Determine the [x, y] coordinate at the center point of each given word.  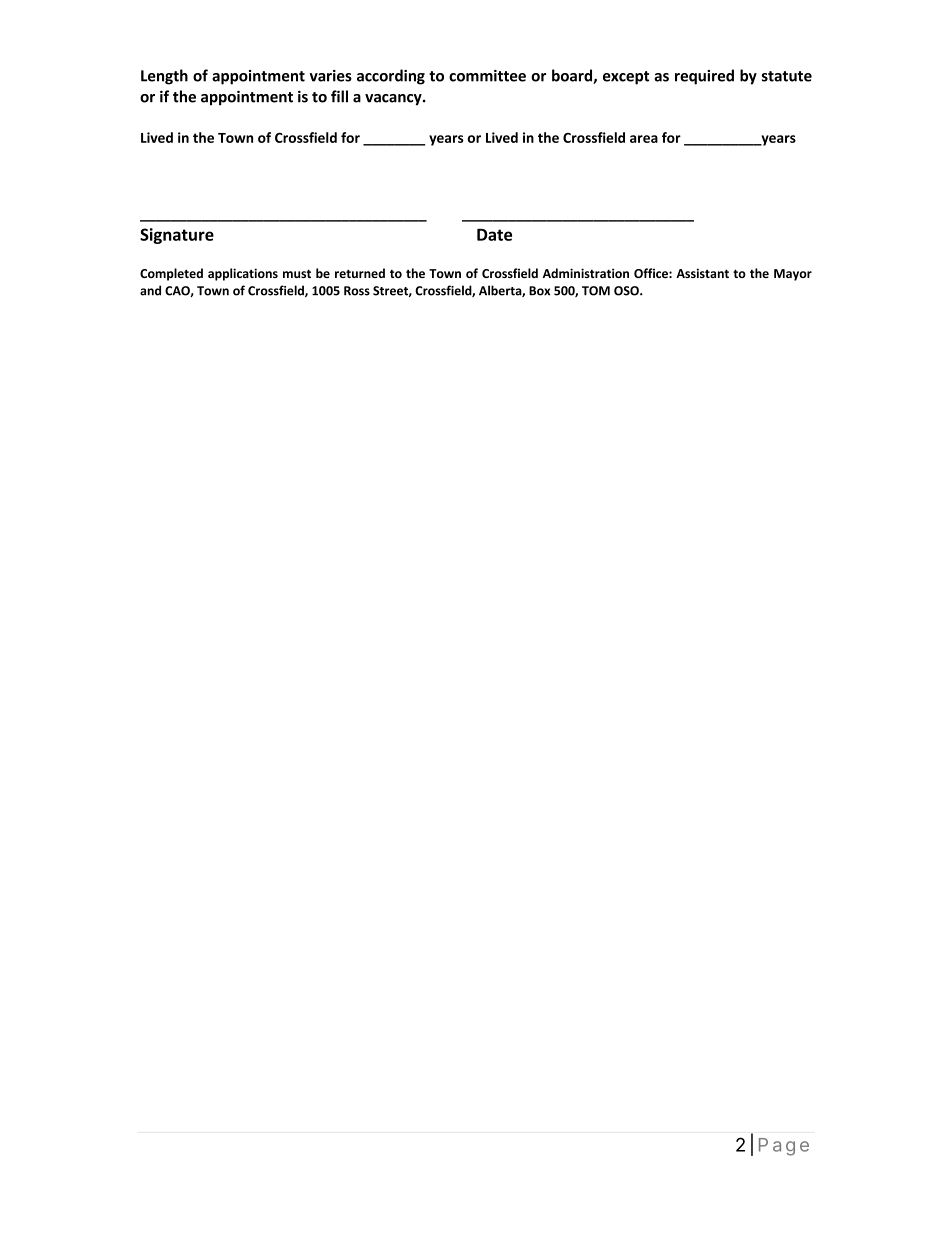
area [644, 139]
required [704, 77]
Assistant [702, 273]
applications [243, 274]
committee [487, 76]
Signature [177, 236]
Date [494, 235]
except [626, 78]
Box [539, 291]
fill [339, 96]
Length [164, 77]
